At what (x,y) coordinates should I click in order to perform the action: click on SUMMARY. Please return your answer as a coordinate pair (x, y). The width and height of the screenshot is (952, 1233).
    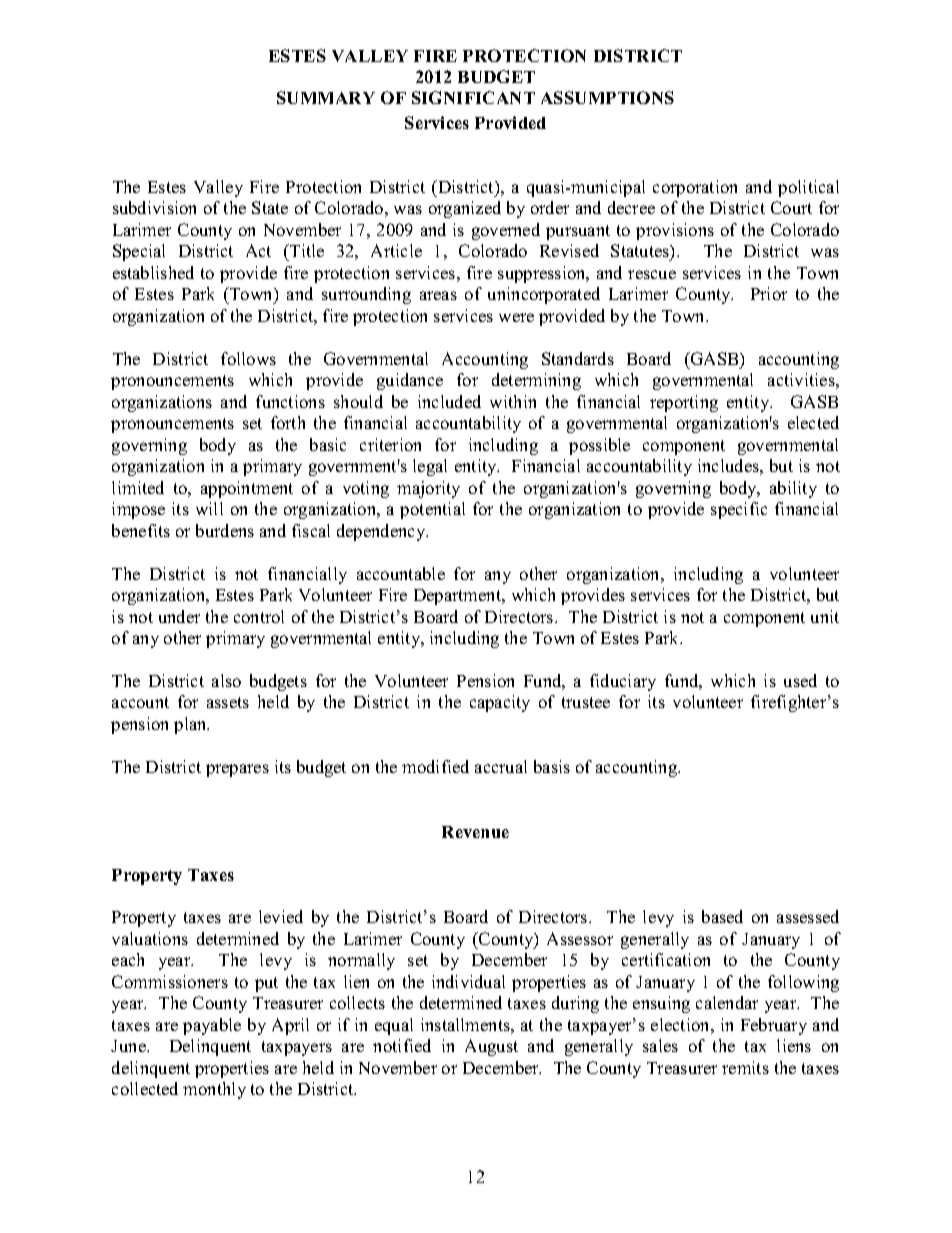
    Looking at the image, I should click on (326, 97).
